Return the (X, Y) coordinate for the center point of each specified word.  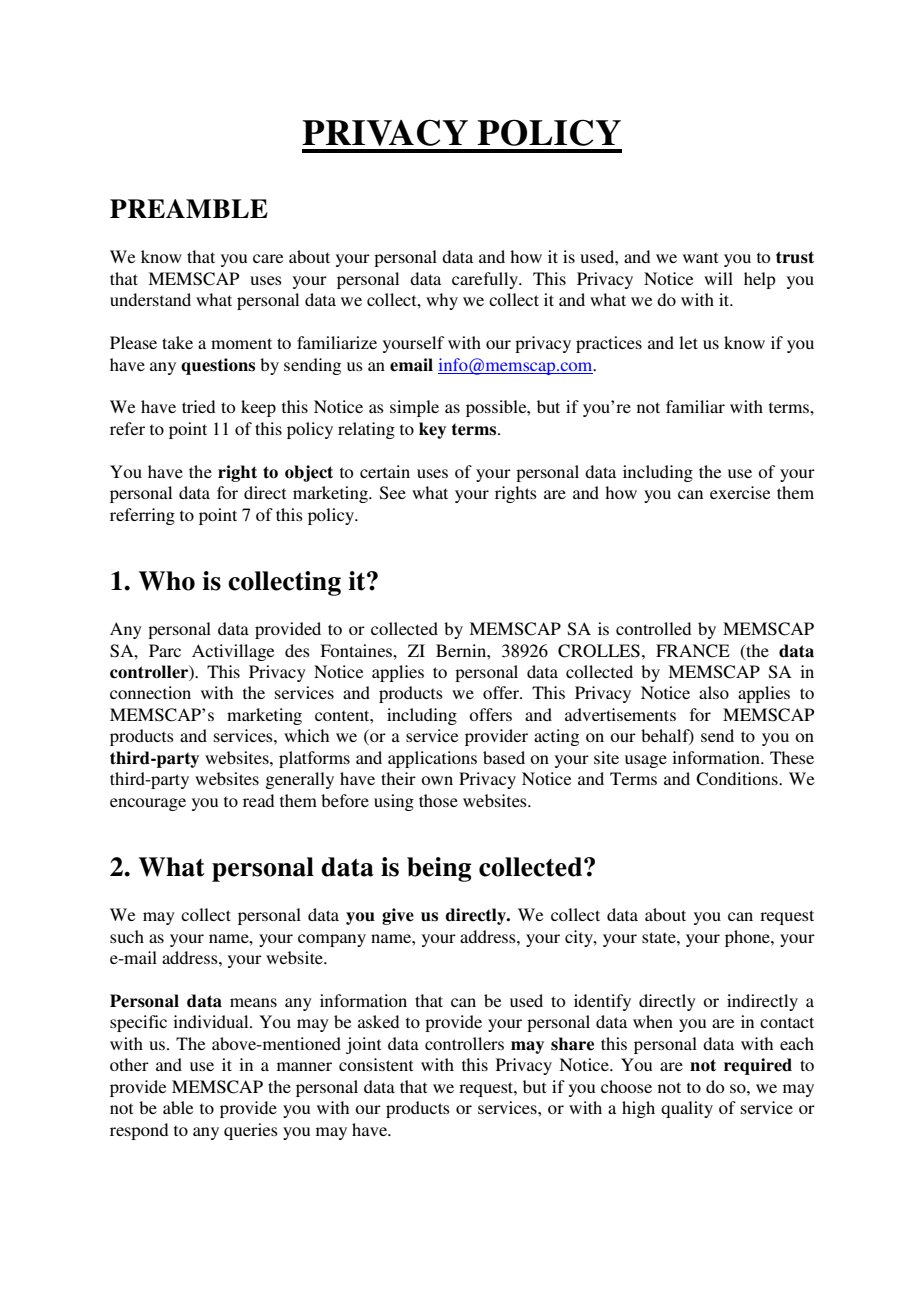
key (432, 430)
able (178, 1107)
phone (748, 938)
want (700, 258)
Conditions (738, 779)
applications (432, 759)
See (393, 493)
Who (167, 581)
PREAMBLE (189, 208)
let (688, 342)
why (442, 301)
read (258, 800)
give (398, 916)
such (127, 936)
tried (198, 406)
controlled (653, 628)
